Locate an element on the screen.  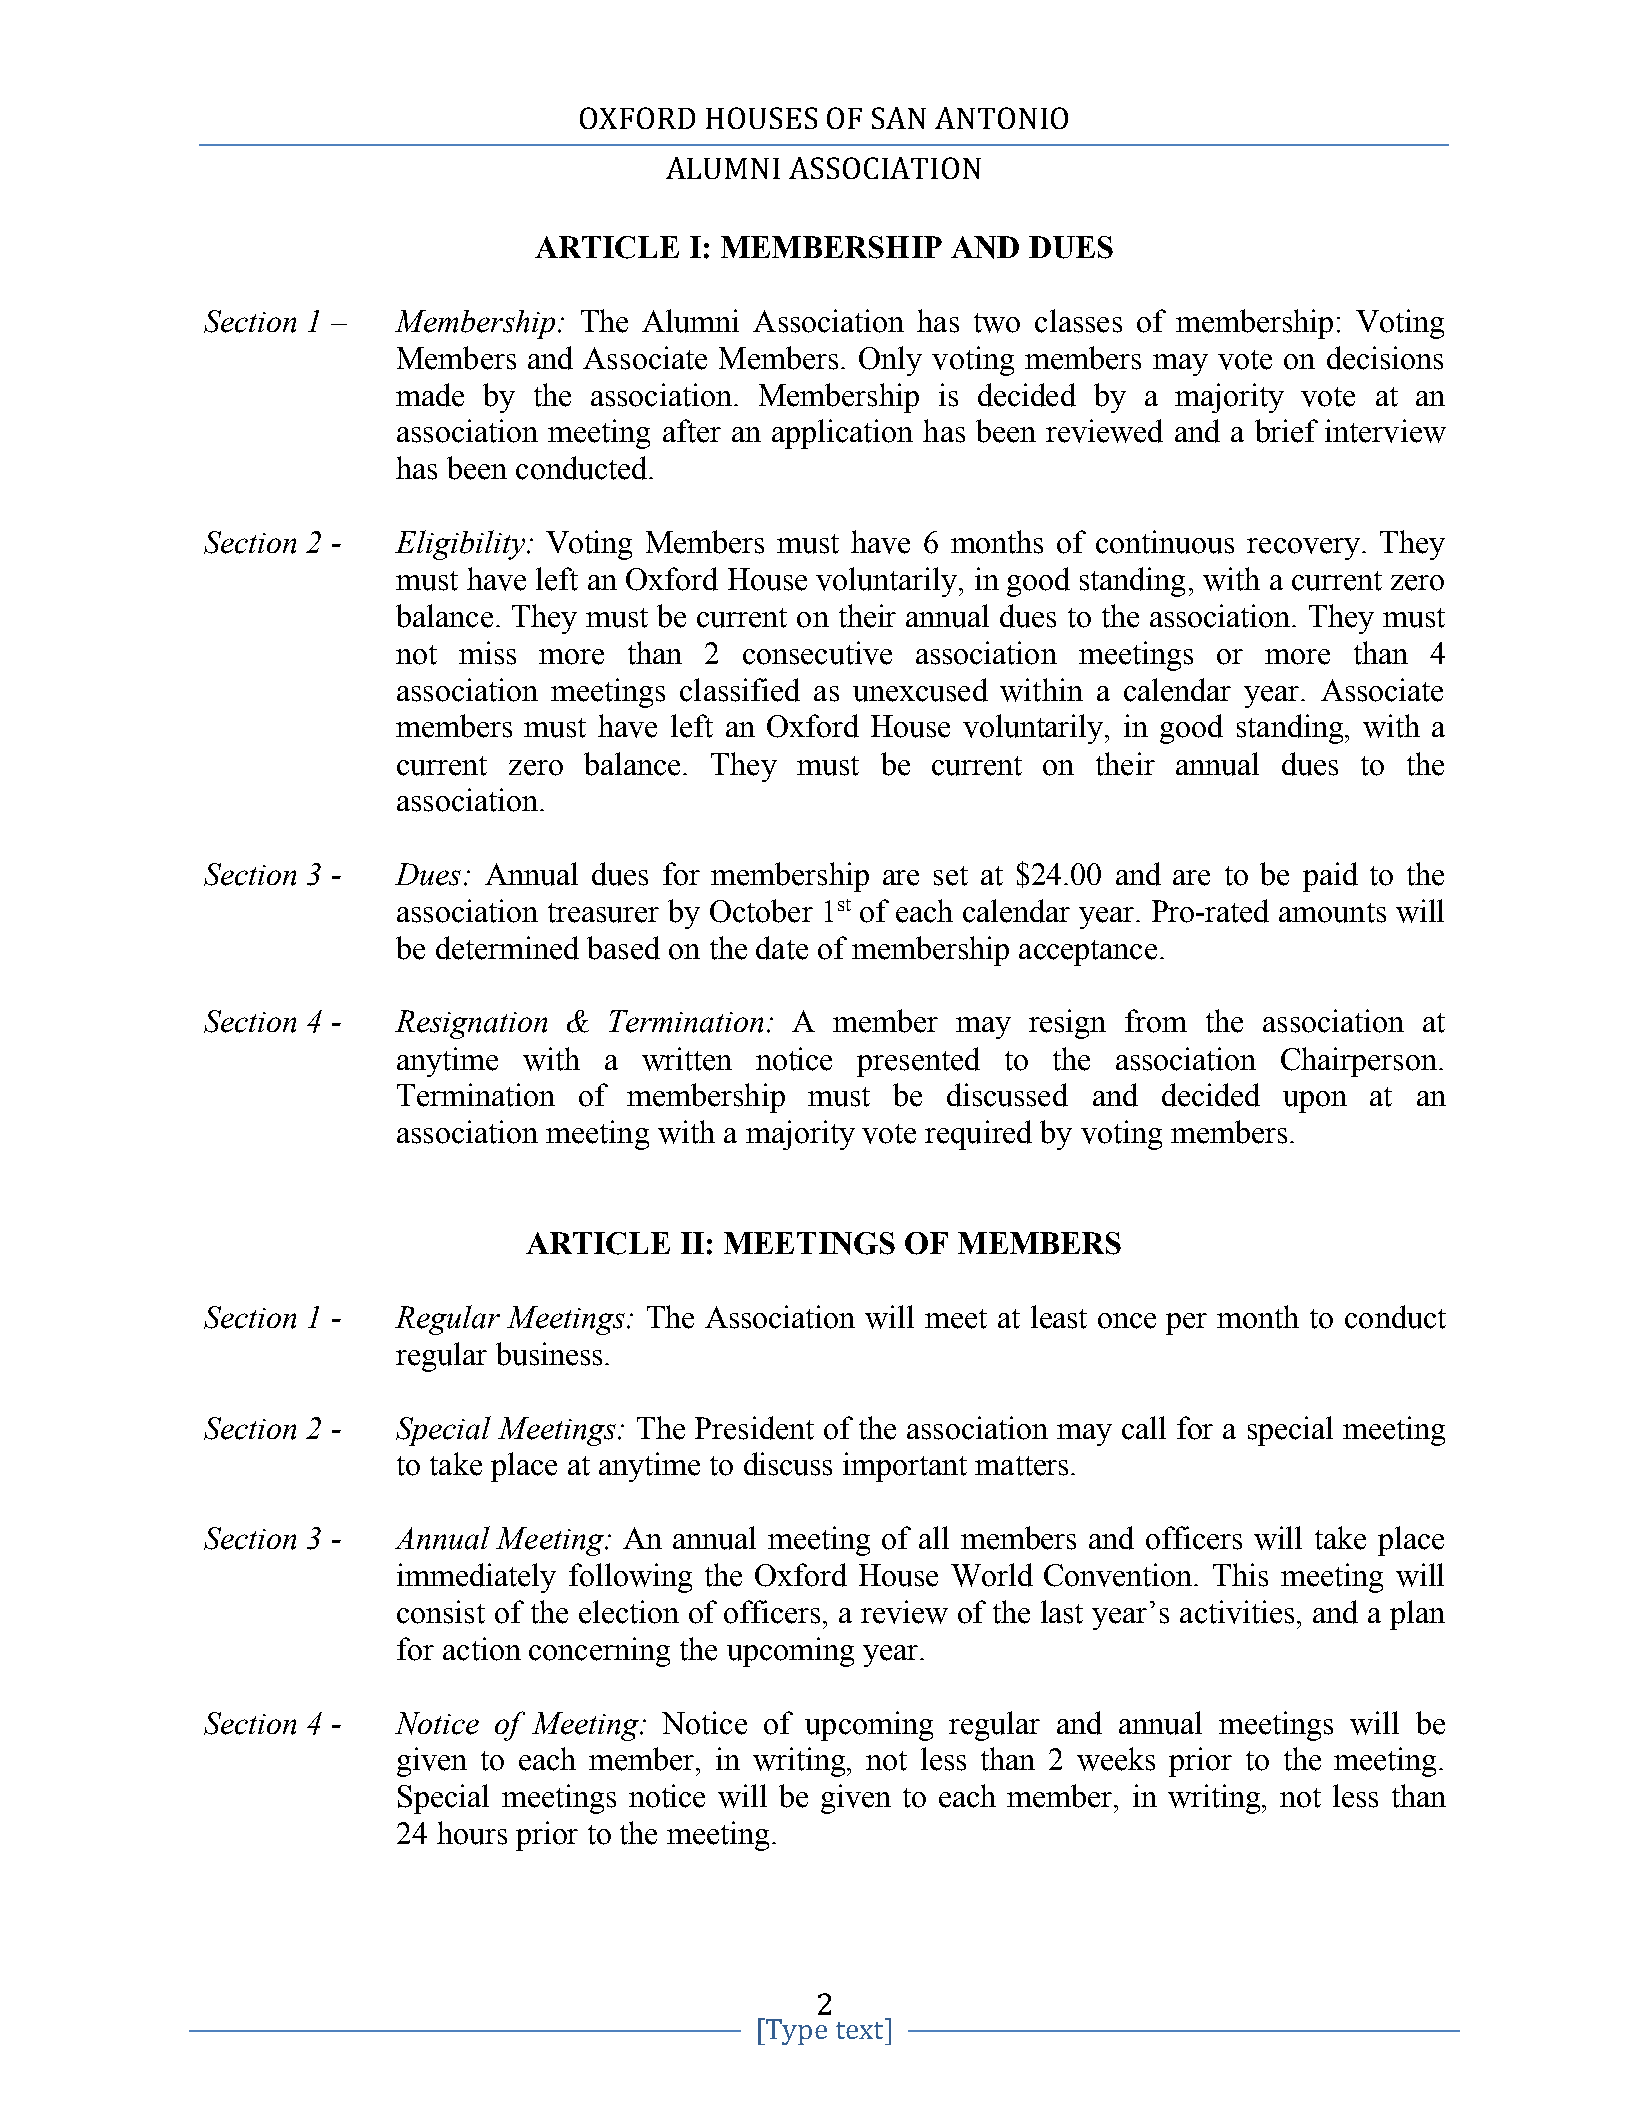
determined is located at coordinates (507, 948).
